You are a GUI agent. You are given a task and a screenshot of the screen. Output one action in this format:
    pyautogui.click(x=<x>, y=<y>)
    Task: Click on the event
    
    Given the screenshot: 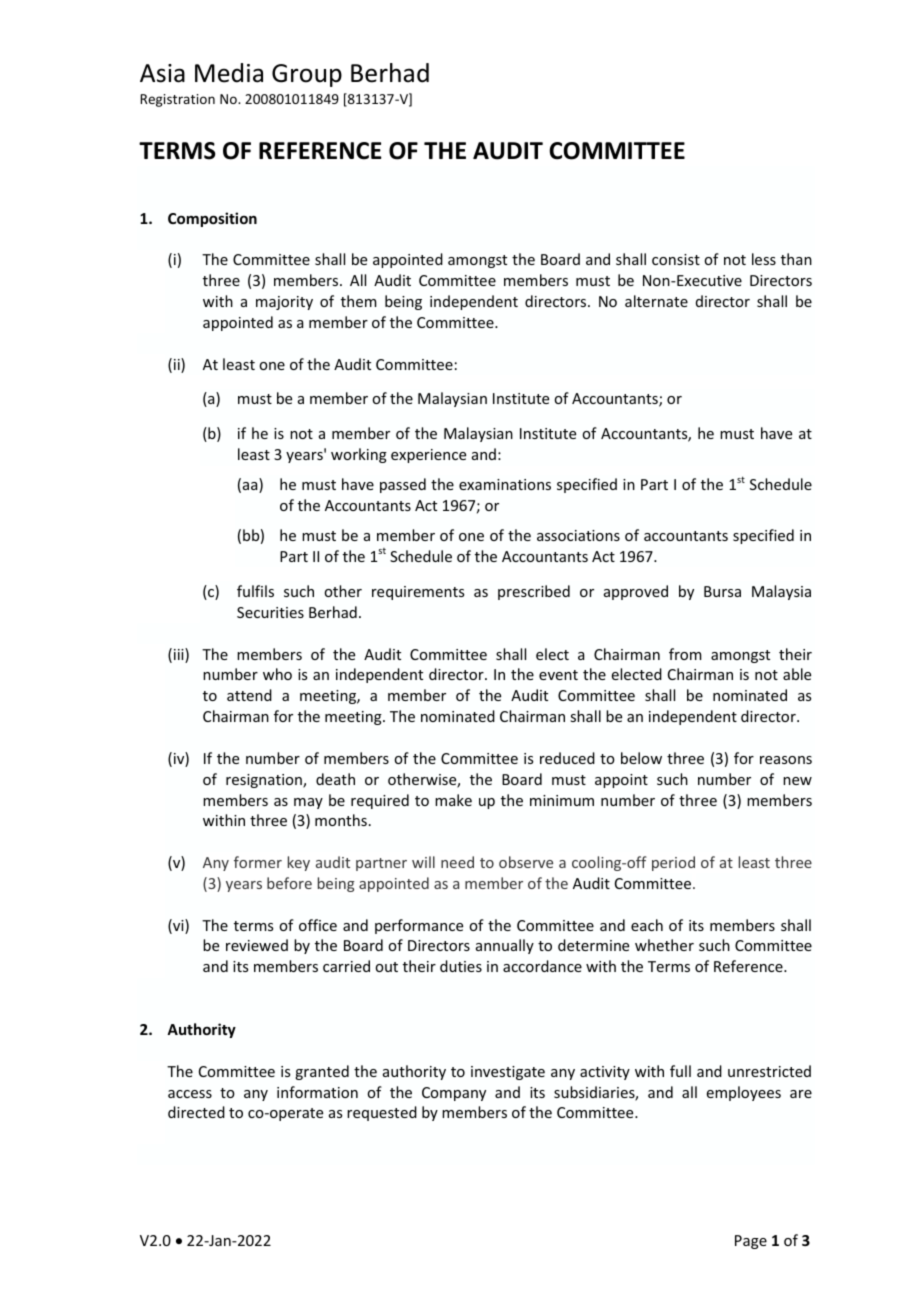 What is the action you would take?
    pyautogui.click(x=558, y=675)
